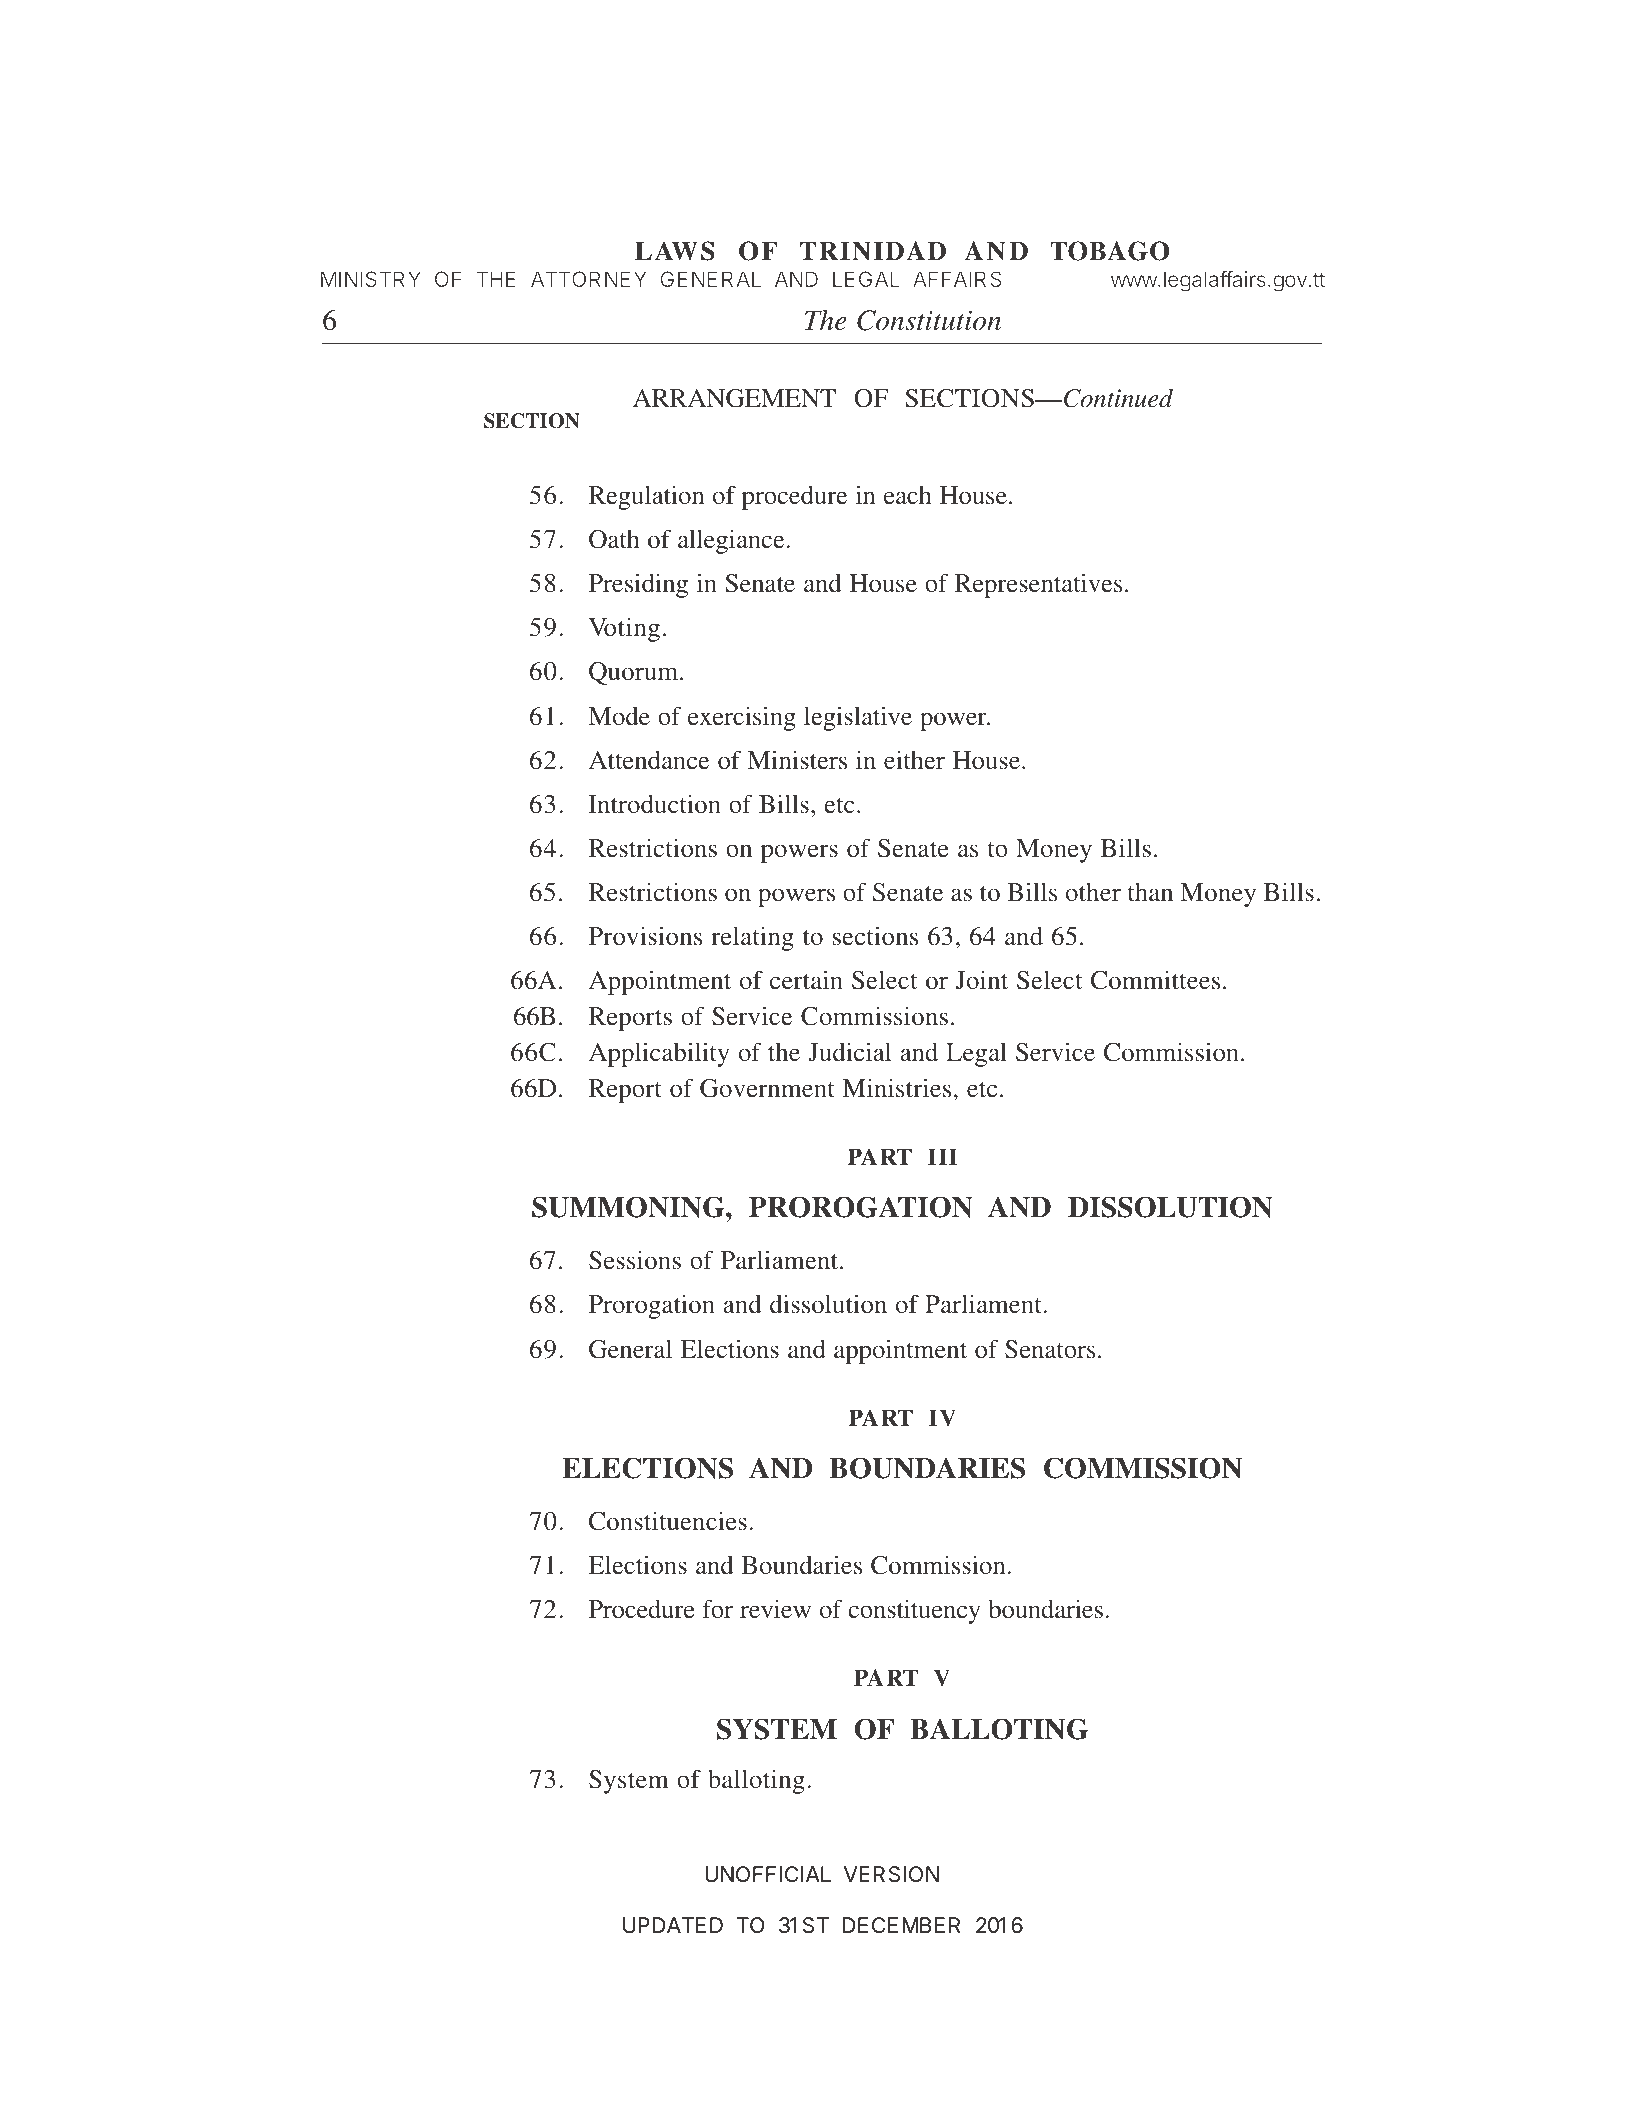  I want to click on UNOFFICIAL, so click(768, 1874).
